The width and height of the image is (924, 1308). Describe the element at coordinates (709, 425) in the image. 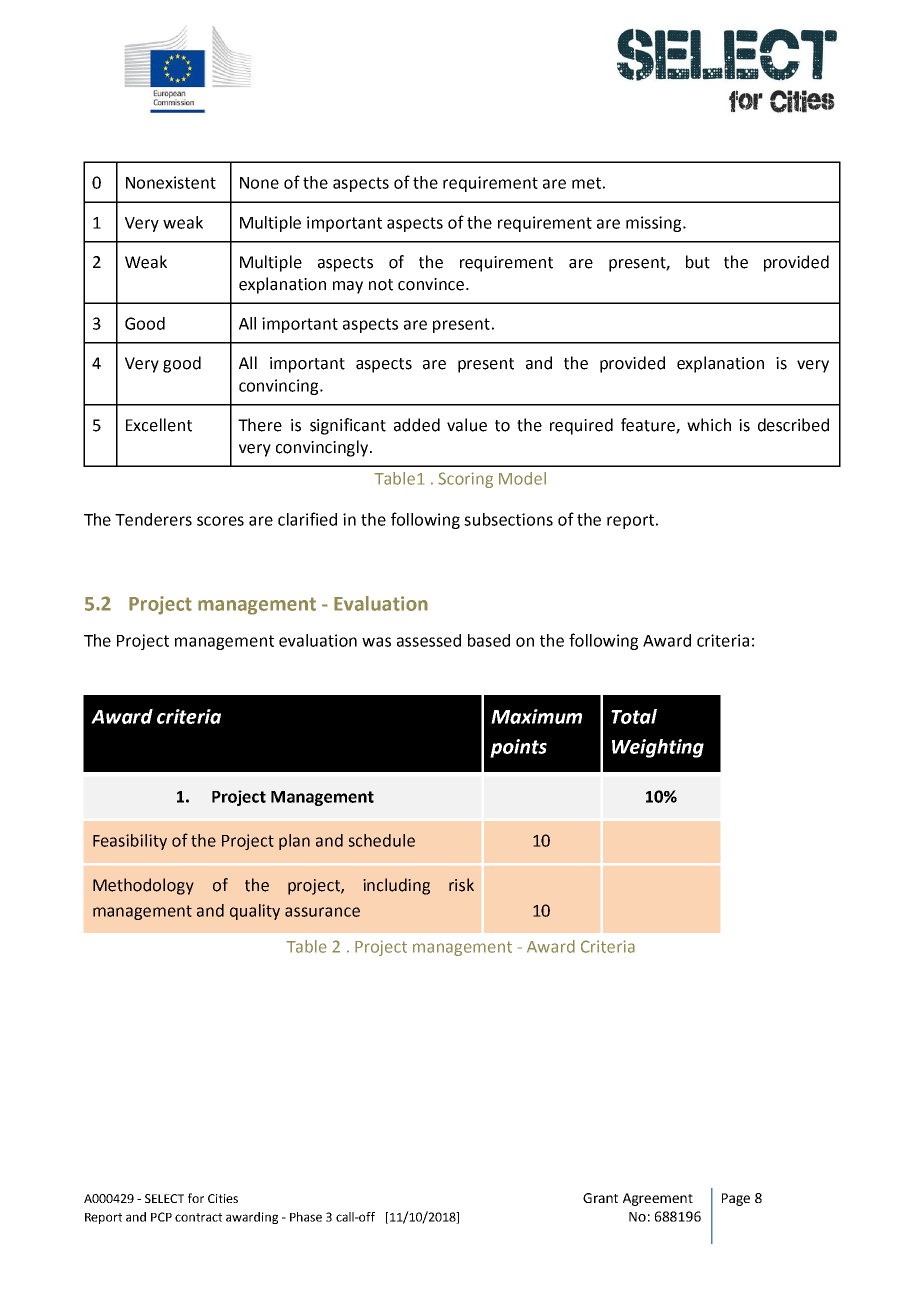

I see `which` at that location.
